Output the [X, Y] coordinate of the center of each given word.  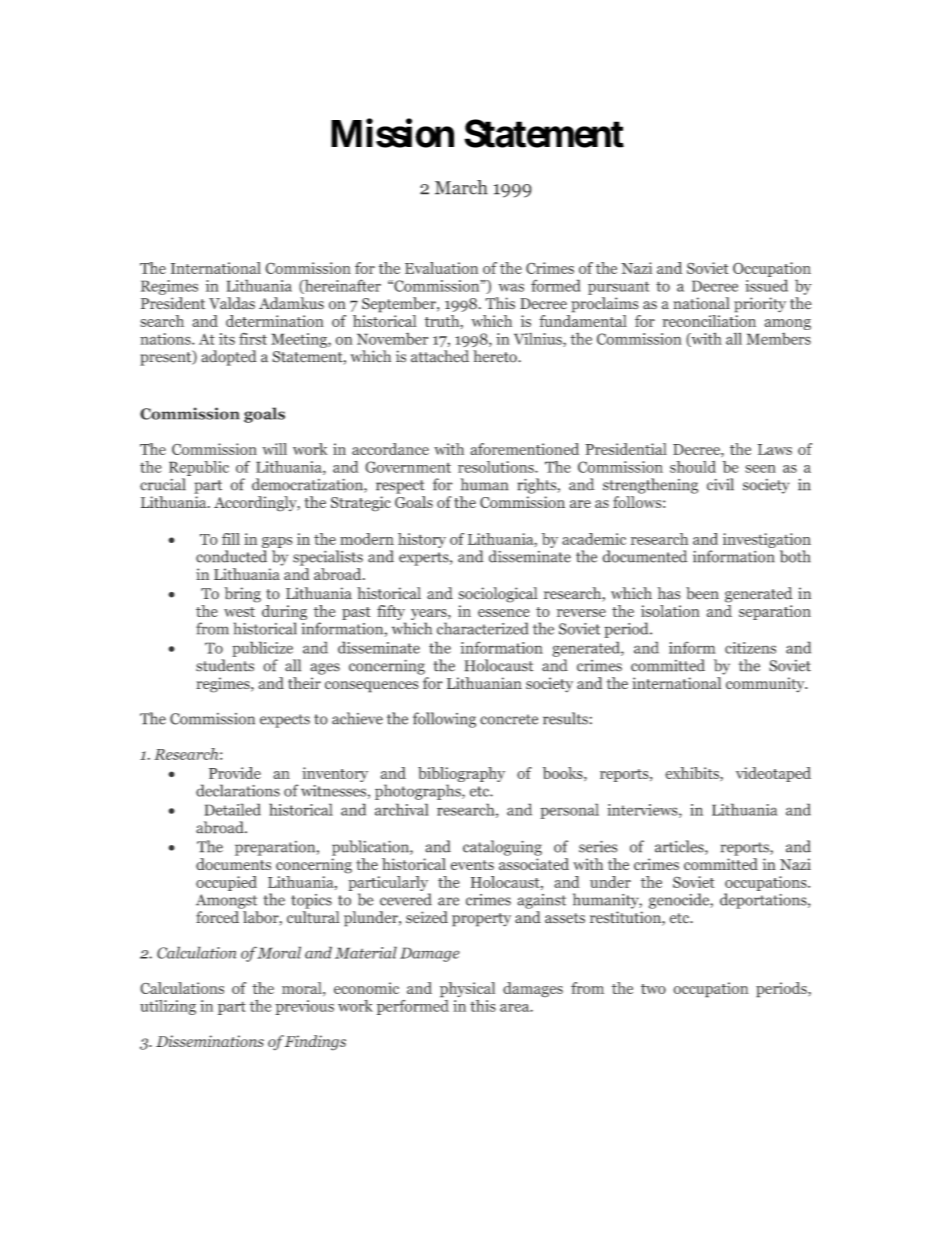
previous [304, 1007]
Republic [199, 468]
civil [720, 484]
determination [275, 321]
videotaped [773, 774]
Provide [235, 773]
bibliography [461, 776]
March [461, 187]
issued [766, 285]
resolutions [497, 467]
